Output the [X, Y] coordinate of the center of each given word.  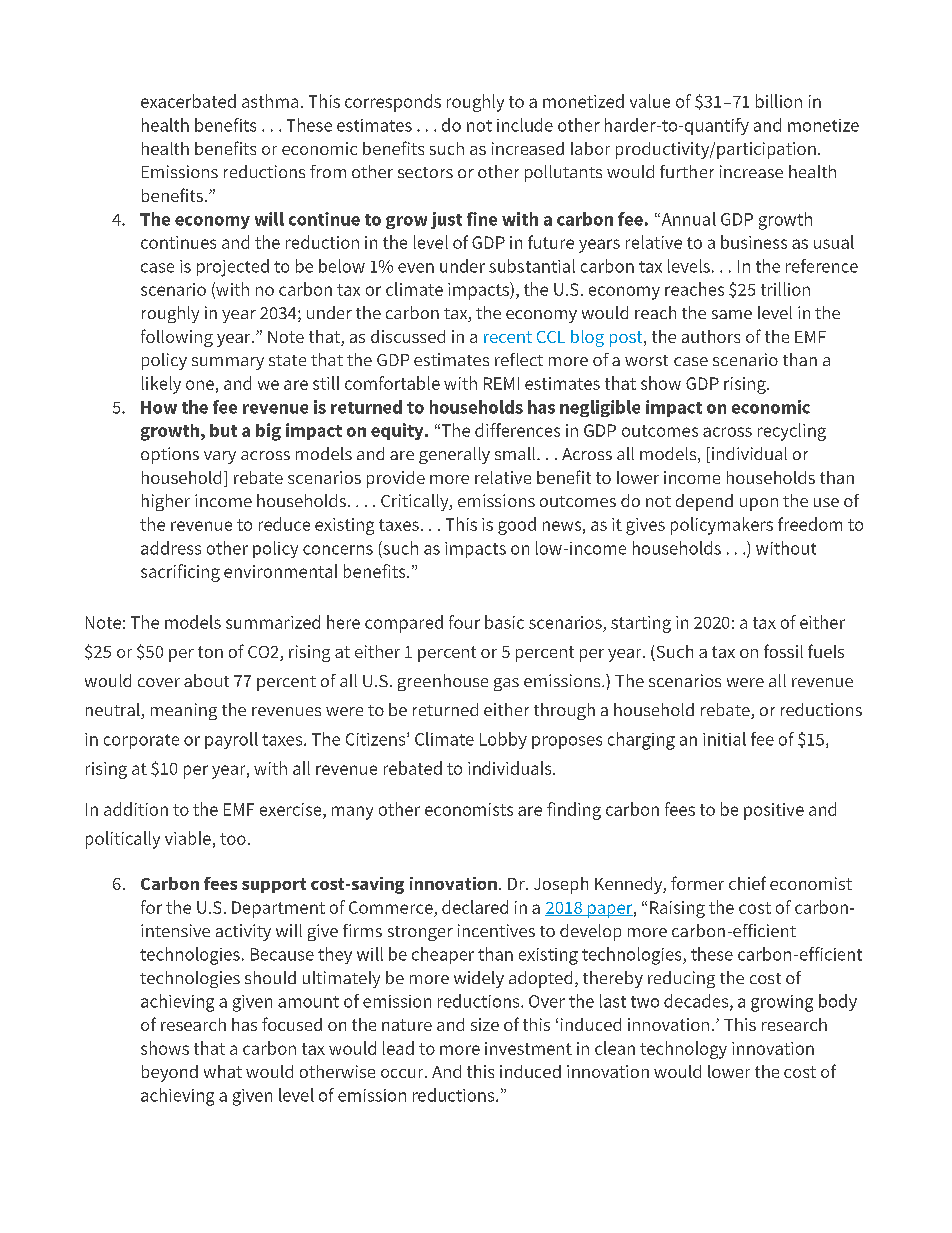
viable [188, 838]
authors [711, 336]
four [464, 622]
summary [228, 363]
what [223, 1071]
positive [774, 811]
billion [779, 101]
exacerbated [188, 101]
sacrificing [180, 573]
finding [574, 811]
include [525, 125]
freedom [810, 524]
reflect [519, 359]
